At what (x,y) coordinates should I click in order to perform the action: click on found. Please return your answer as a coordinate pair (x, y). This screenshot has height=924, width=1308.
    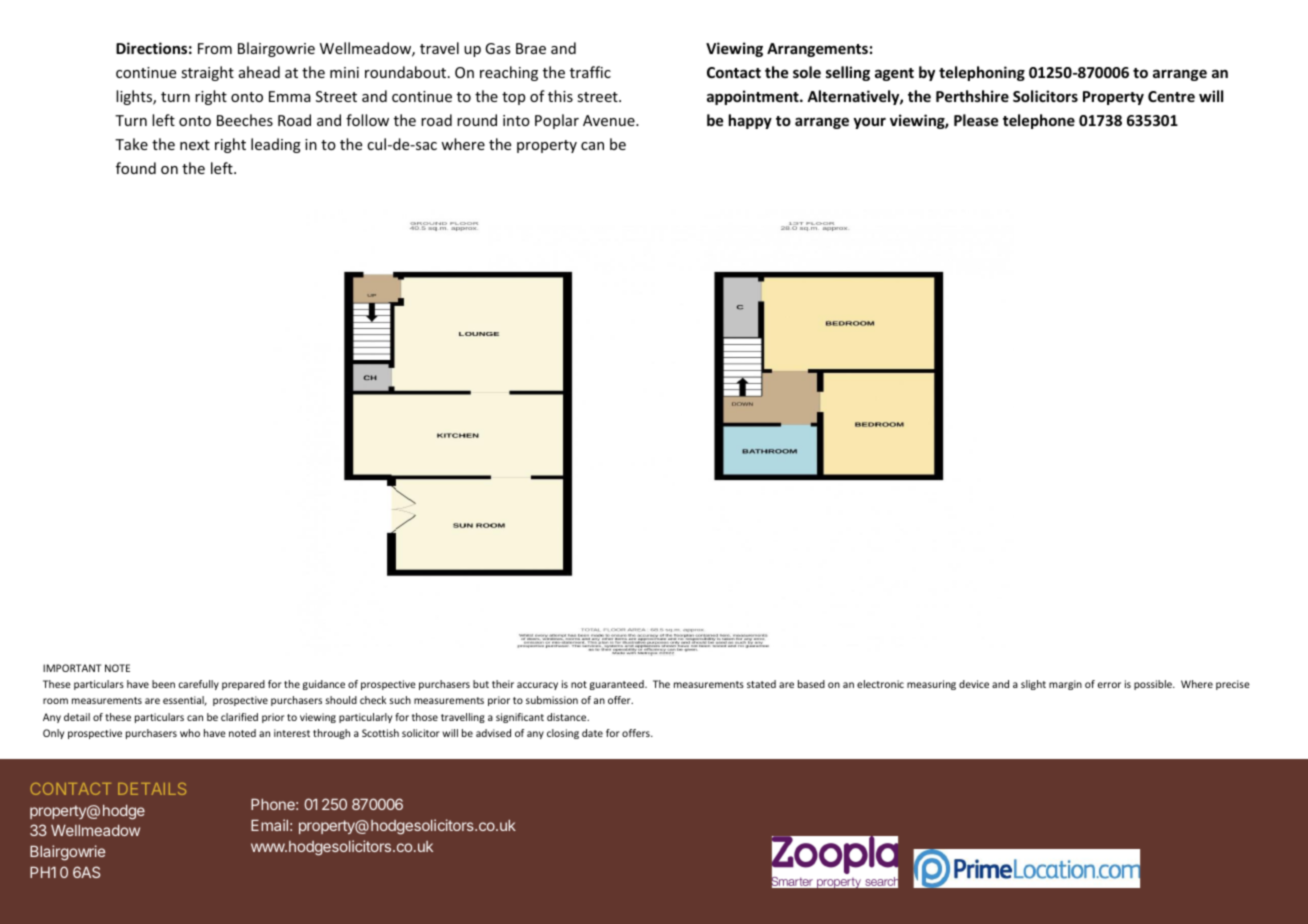
    Looking at the image, I should click on (136, 168).
